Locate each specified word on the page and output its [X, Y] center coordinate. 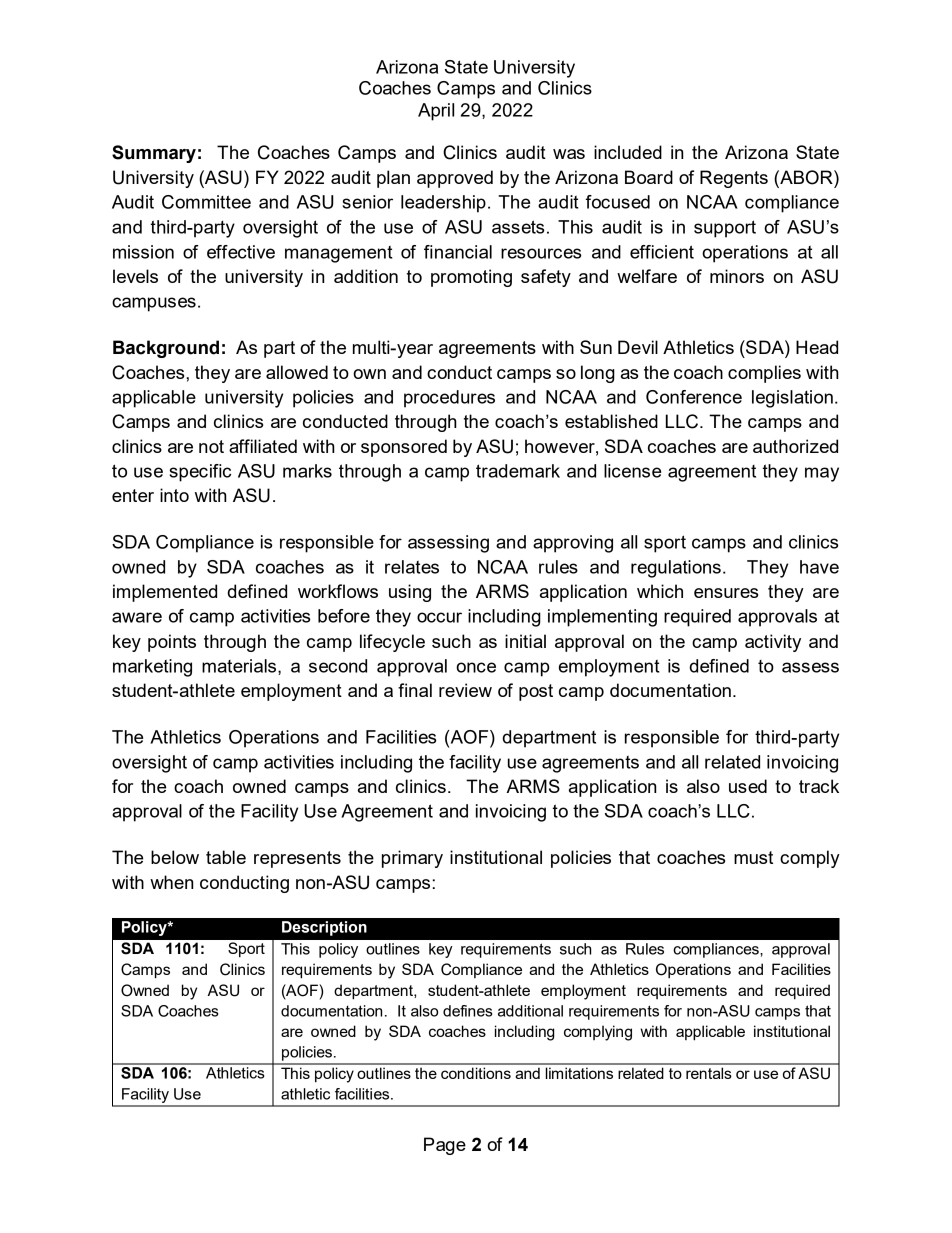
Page [445, 1146]
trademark [518, 471]
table [226, 857]
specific [200, 473]
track [819, 786]
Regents [734, 179]
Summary [154, 154]
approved [455, 179]
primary [412, 859]
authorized [795, 446]
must [753, 857]
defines [468, 1011]
